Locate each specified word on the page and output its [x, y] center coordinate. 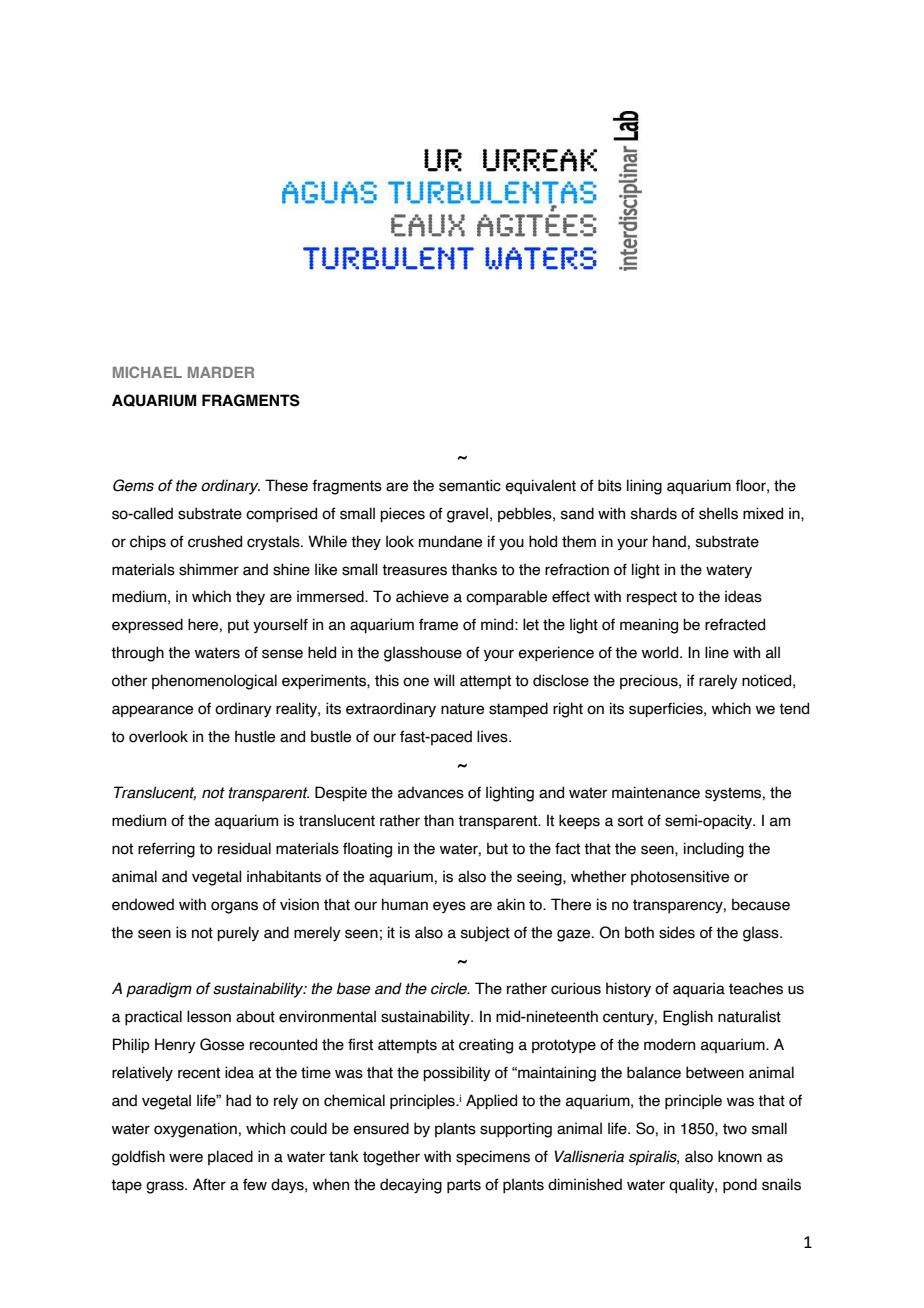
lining [644, 487]
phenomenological [214, 682]
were [186, 1158]
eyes [449, 907]
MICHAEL [147, 372]
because [761, 904]
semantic [470, 485]
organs [234, 907]
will [444, 680]
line [717, 652]
